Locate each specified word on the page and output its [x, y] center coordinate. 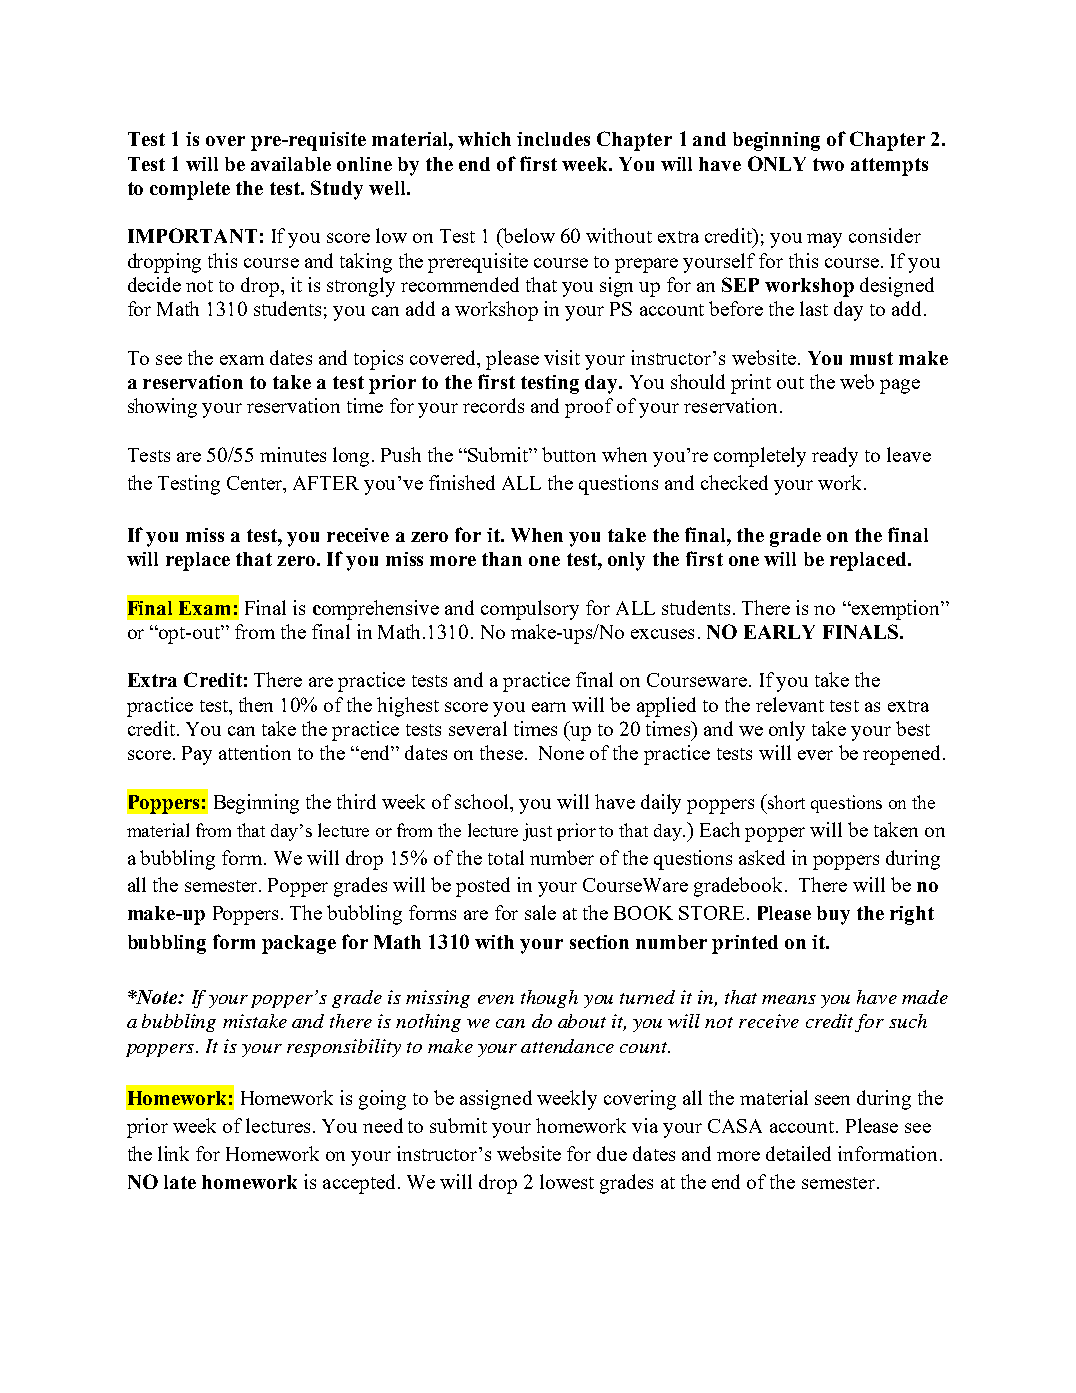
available [291, 164]
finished [462, 482]
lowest [567, 1181]
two [828, 164]
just [537, 832]
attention [255, 752]
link [173, 1153]
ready [835, 457]
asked [762, 857]
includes [553, 139]
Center [256, 483]
